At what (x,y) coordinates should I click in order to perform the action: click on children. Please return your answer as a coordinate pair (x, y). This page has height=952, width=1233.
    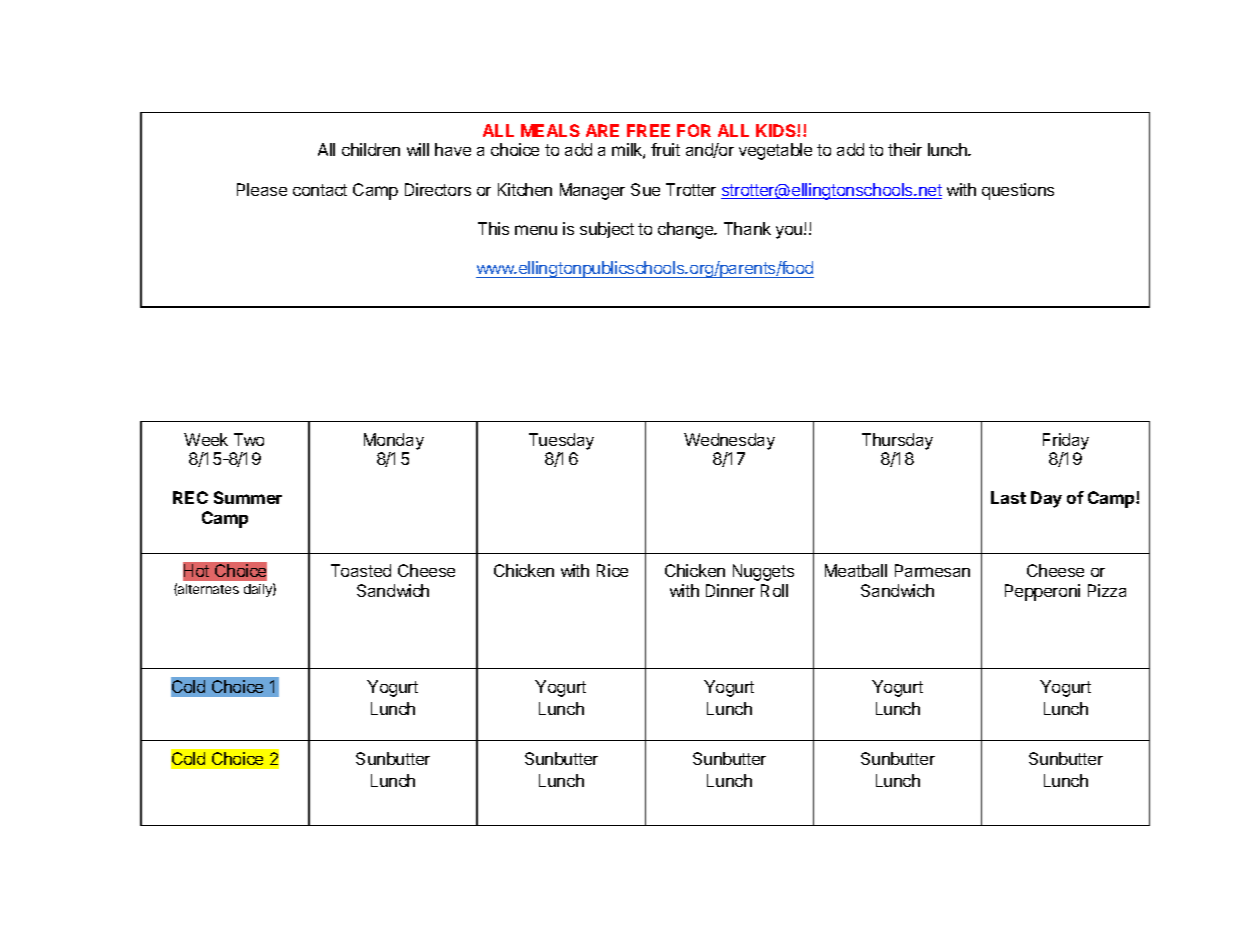
    Looking at the image, I should click on (371, 149).
